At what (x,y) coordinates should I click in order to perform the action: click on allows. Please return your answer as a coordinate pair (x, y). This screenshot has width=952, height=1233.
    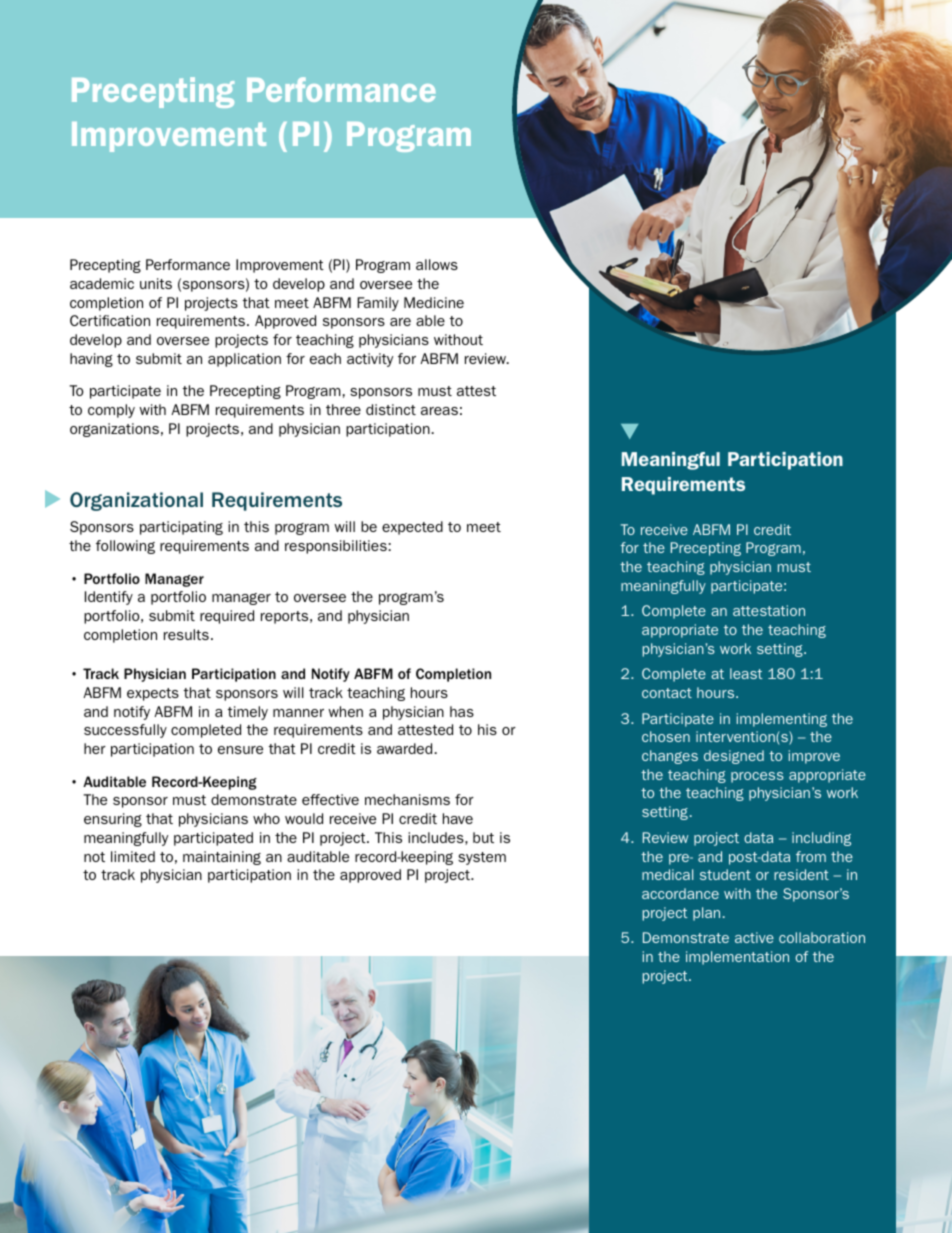
    Looking at the image, I should click on (437, 264).
